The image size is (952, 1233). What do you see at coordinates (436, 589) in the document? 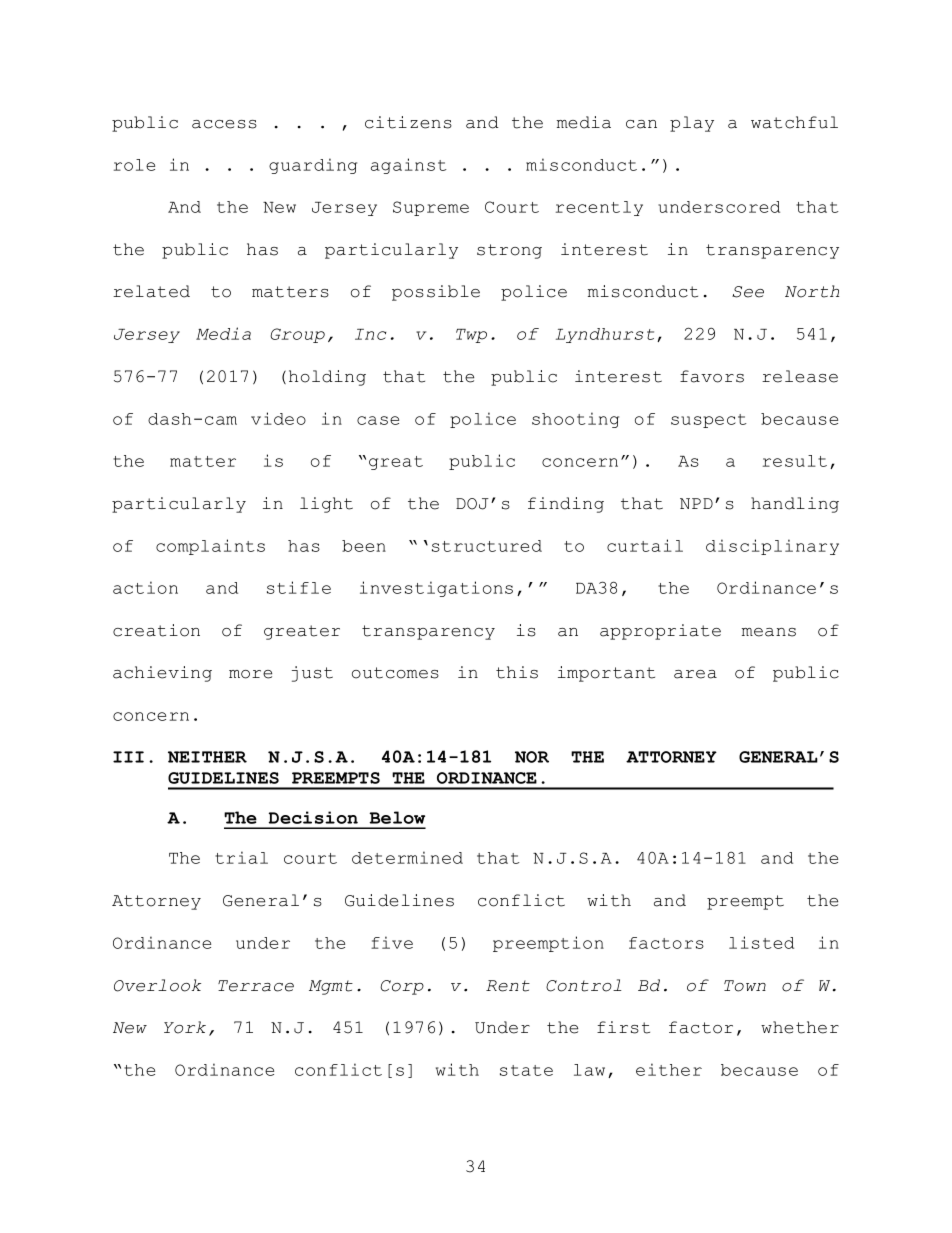
I see `investigations` at bounding box center [436, 589].
